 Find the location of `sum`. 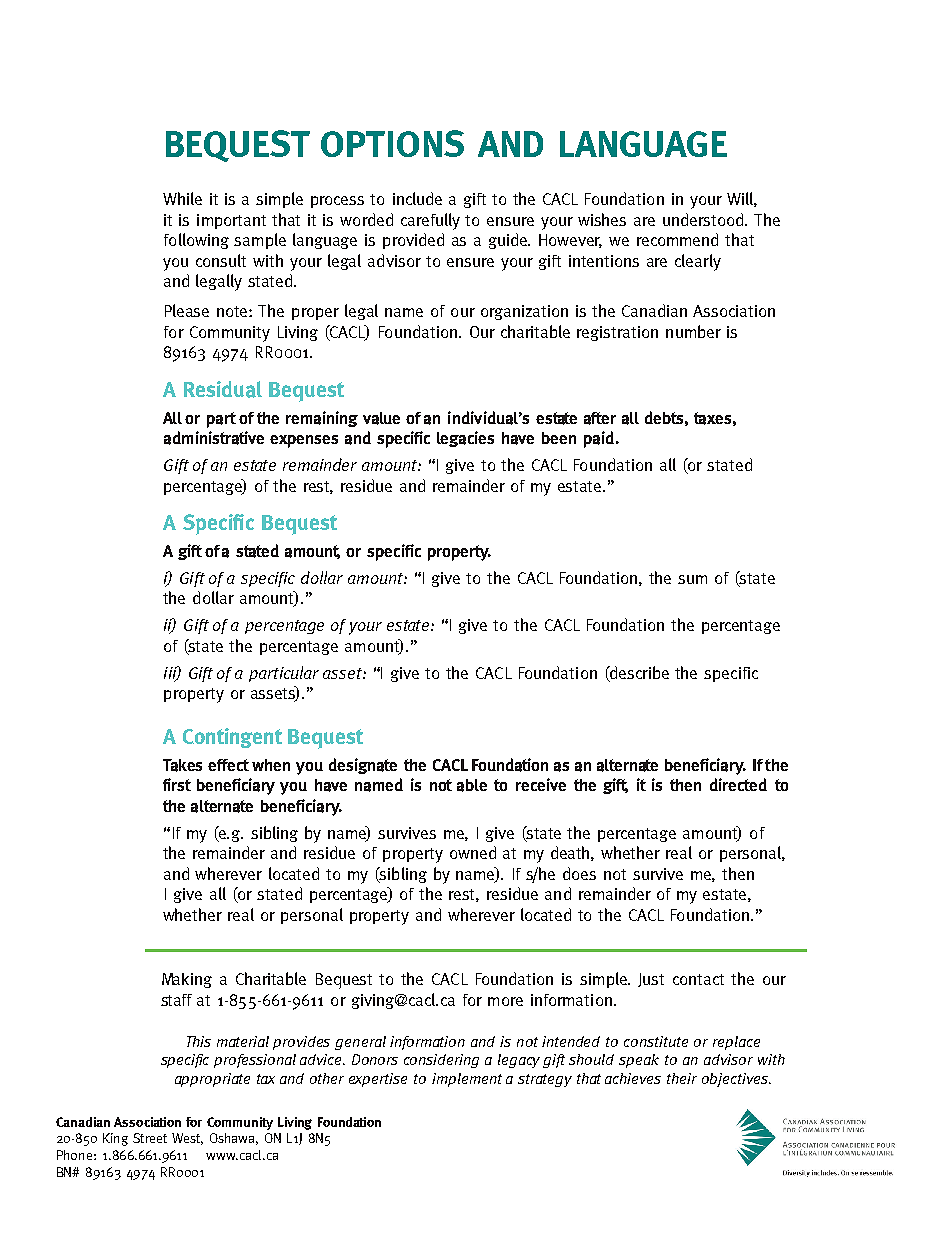

sum is located at coordinates (692, 579).
